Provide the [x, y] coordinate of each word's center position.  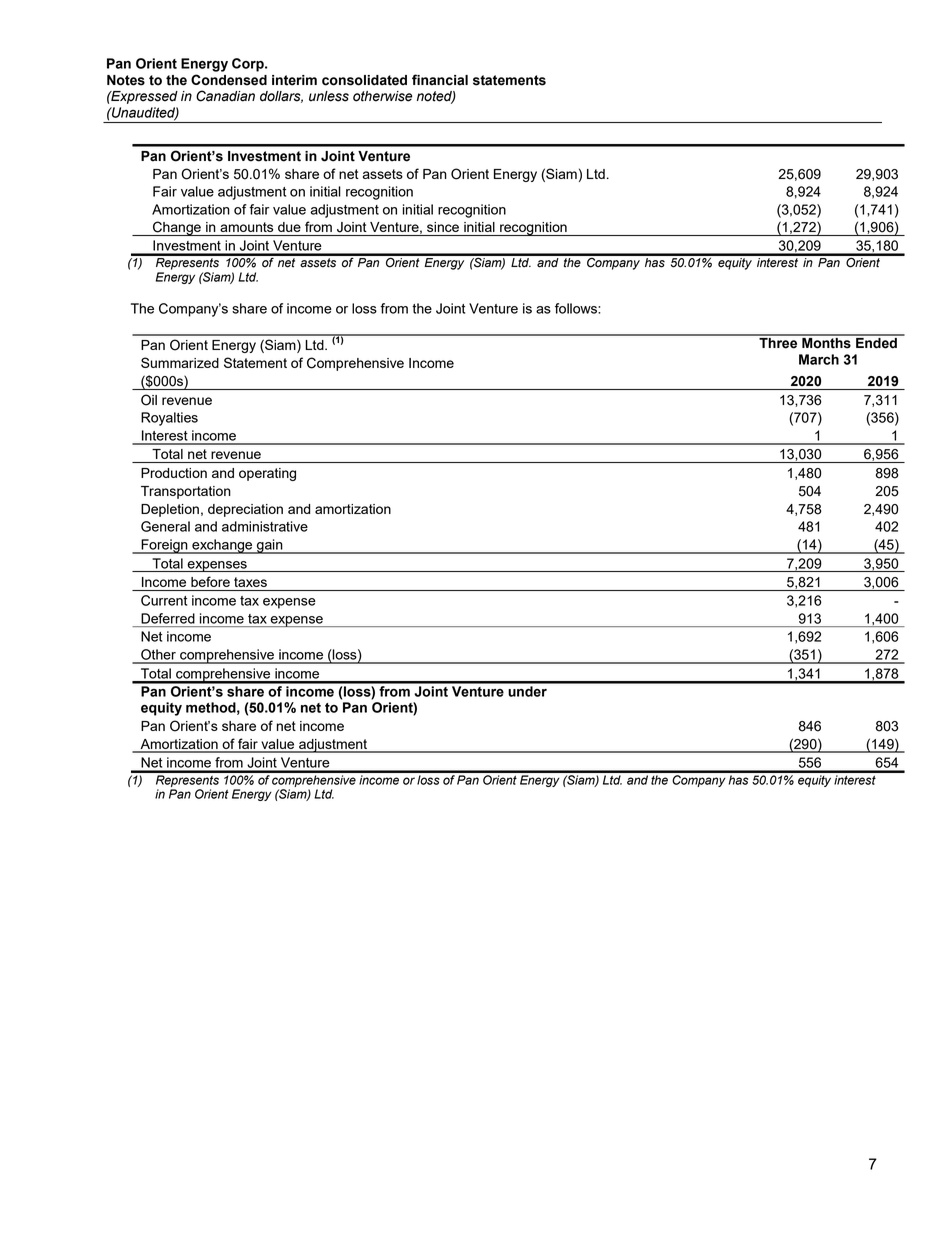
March [819, 359]
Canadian [225, 96]
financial [440, 80]
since [443, 227]
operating [267, 474]
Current [164, 600]
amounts [246, 227]
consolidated [364, 80]
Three [778, 342]
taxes [250, 582]
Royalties [169, 419]
